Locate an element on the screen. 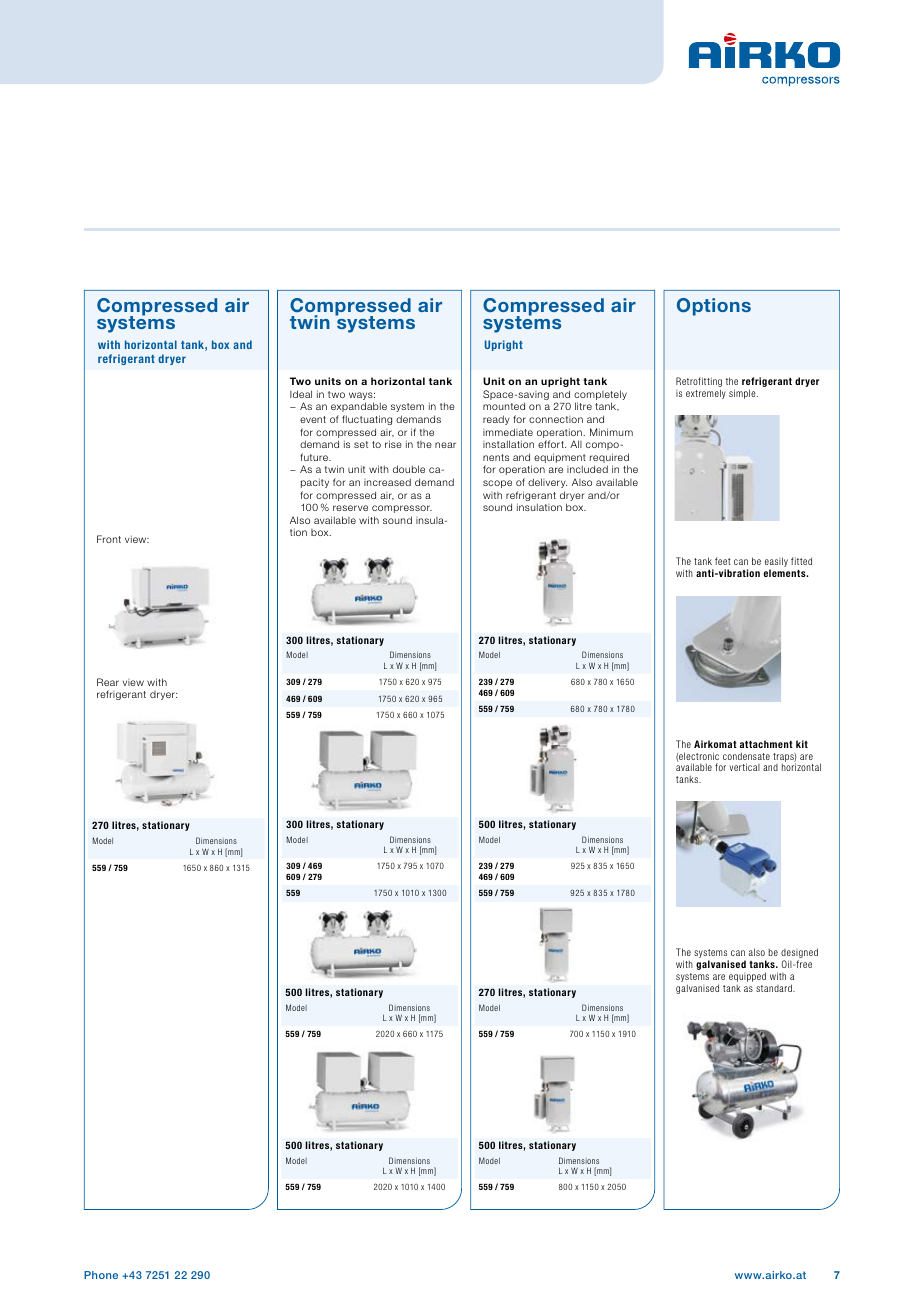 This screenshot has height=1303, width=924. condensate is located at coordinates (746, 756).
